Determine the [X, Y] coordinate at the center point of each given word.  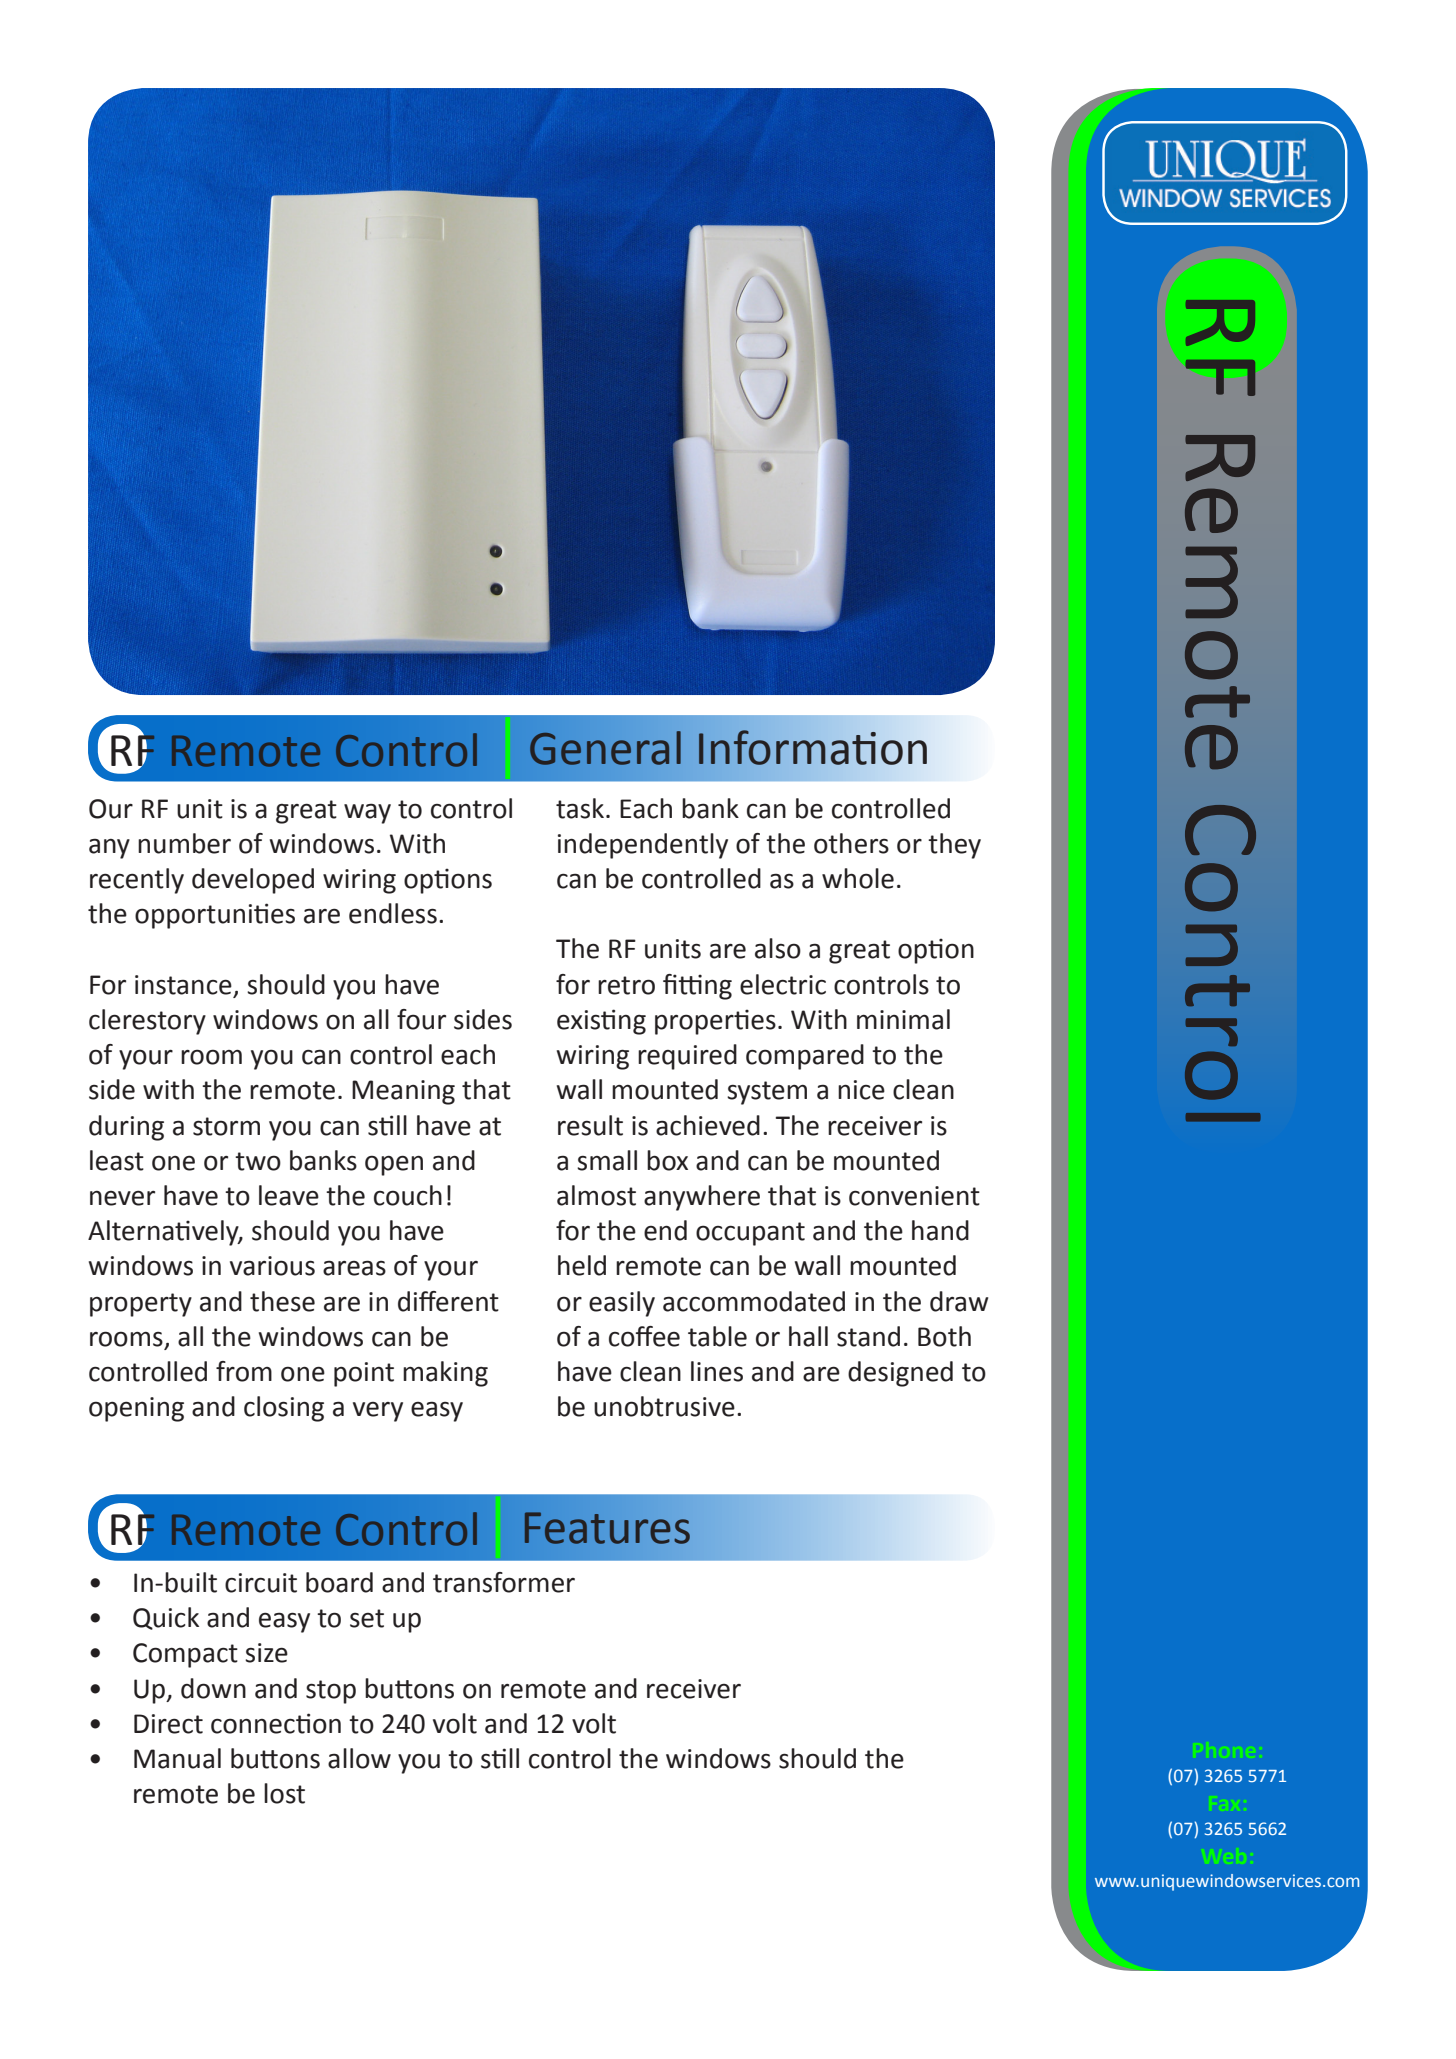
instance [183, 985]
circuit [261, 1583]
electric [783, 984]
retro [626, 985]
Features [607, 1528]
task [580, 808]
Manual [177, 1758]
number [184, 843]
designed [900, 1374]
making [445, 1374]
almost [596, 1195]
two [258, 1161]
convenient [914, 1196]
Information [813, 747]
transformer [504, 1582]
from [244, 1371]
